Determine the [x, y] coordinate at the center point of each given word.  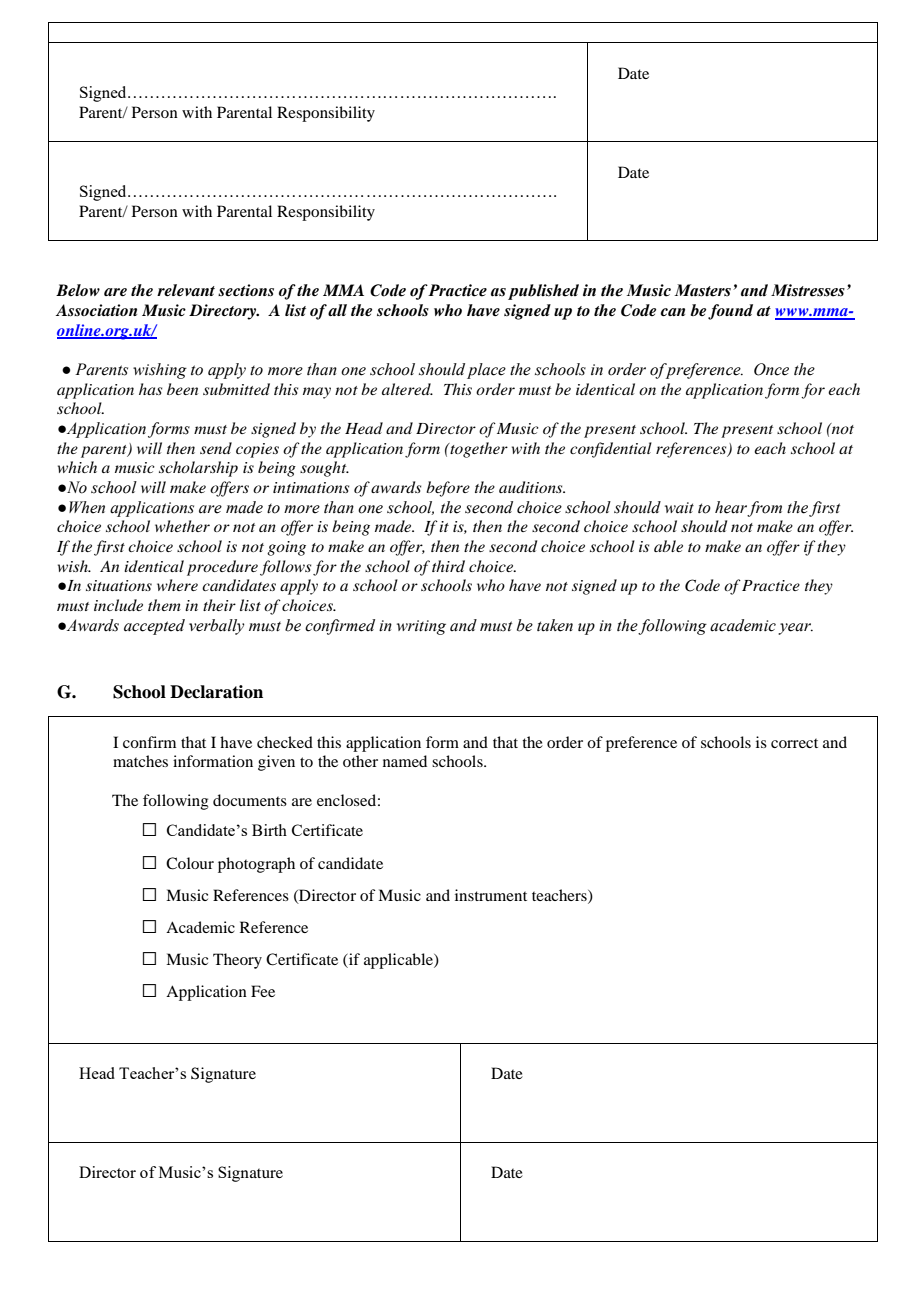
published [543, 292]
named [405, 761]
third [448, 566]
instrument [491, 895]
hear [731, 507]
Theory [237, 961]
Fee [263, 991]
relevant [186, 290]
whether [182, 526]
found [730, 312]
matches [140, 761]
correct [794, 743]
